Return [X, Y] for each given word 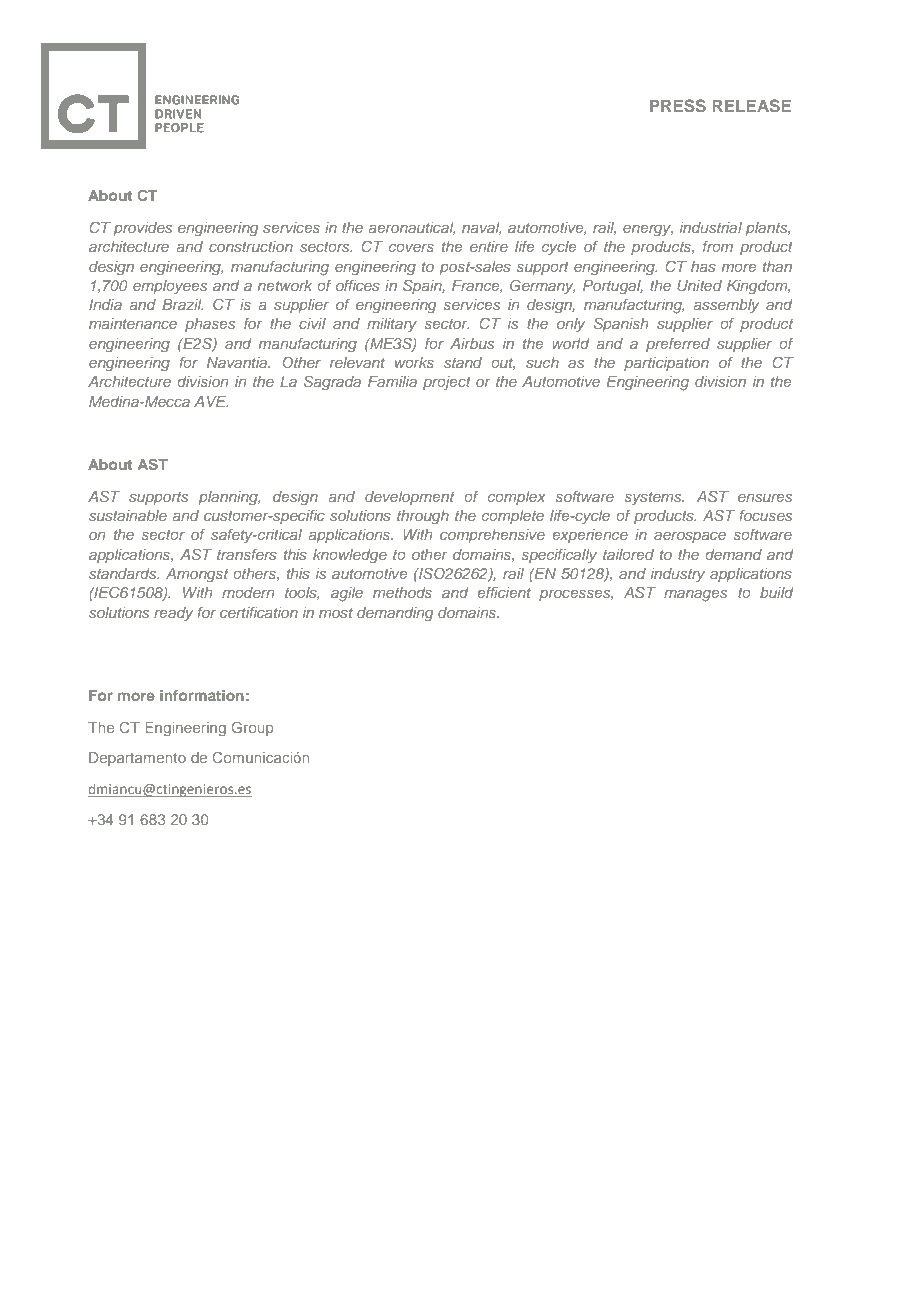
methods [402, 592]
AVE [211, 401]
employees [170, 287]
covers [411, 248]
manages [695, 596]
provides [142, 229]
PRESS [678, 105]
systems [654, 498]
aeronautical [411, 228]
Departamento [137, 759]
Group [253, 728]
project [447, 383]
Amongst [197, 575]
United [699, 285]
